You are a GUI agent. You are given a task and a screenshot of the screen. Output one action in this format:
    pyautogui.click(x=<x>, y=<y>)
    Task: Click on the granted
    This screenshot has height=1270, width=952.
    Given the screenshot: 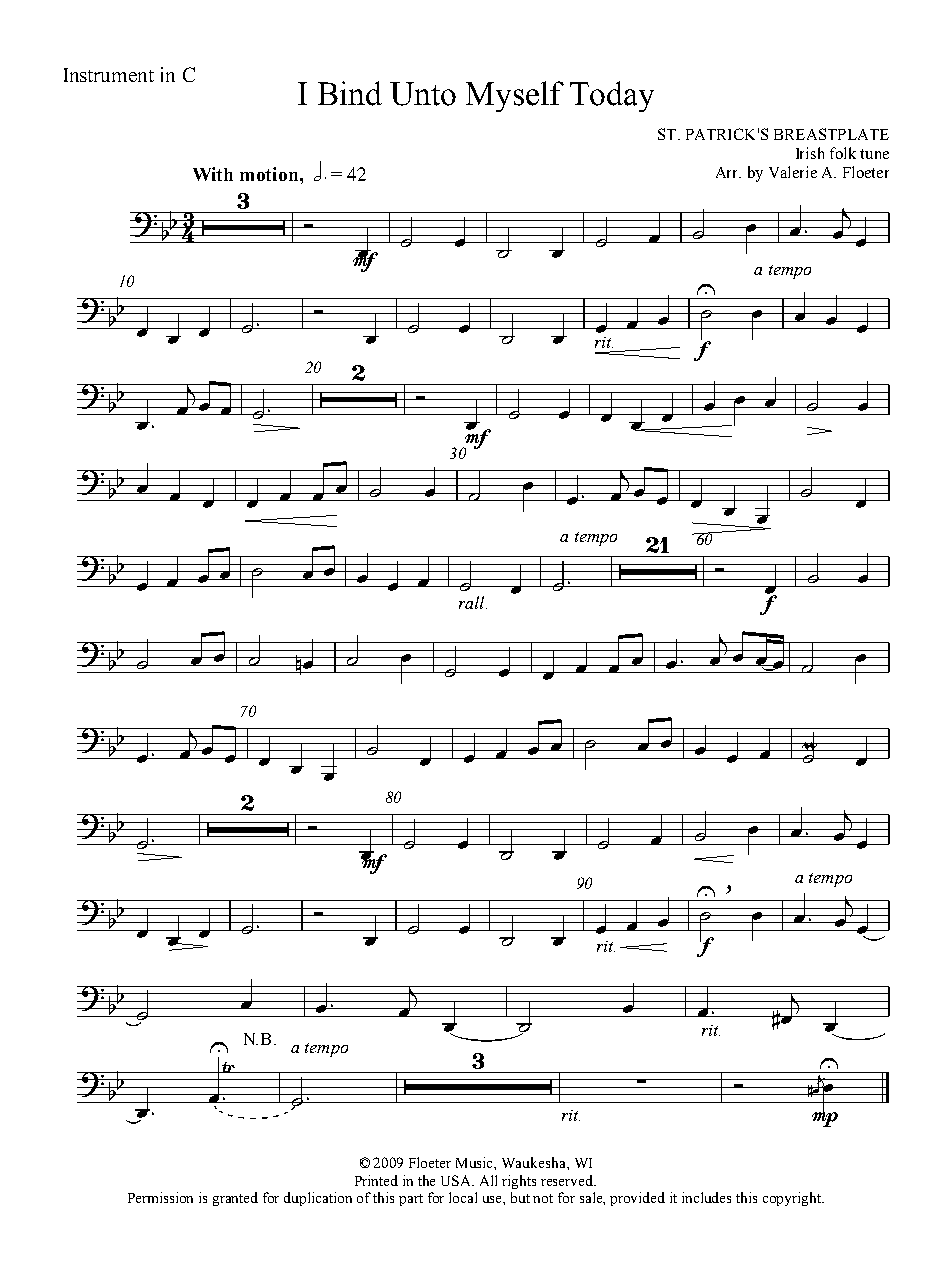 What is the action you would take?
    pyautogui.click(x=235, y=1199)
